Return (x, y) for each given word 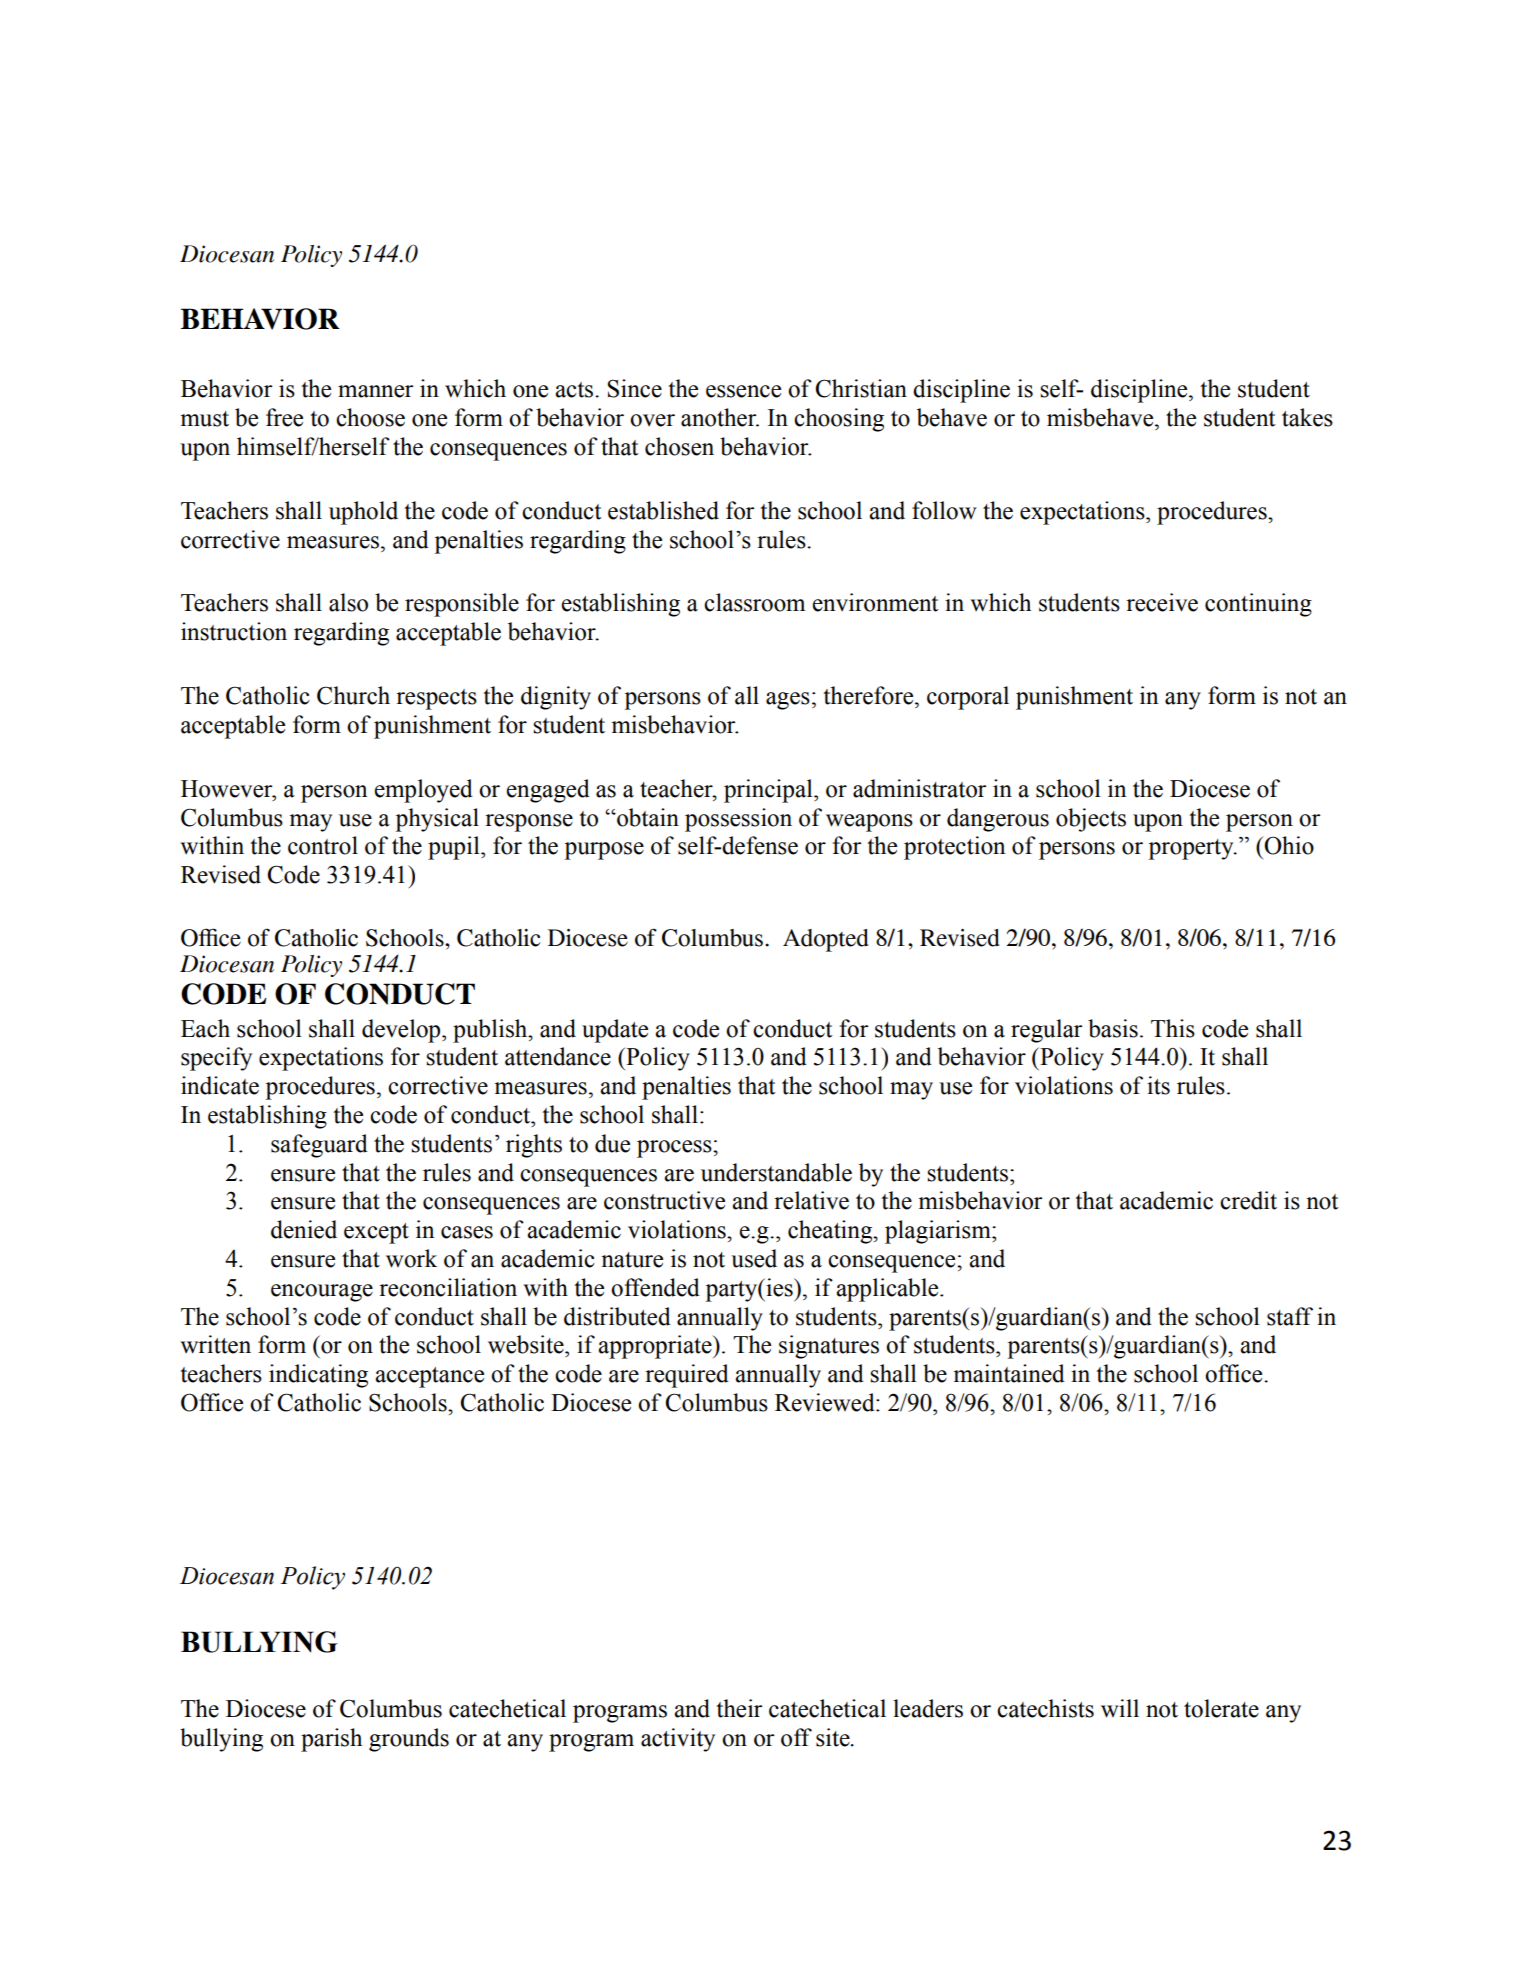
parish (331, 1740)
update (615, 1031)
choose (370, 417)
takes (1307, 417)
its (1158, 1085)
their (739, 1708)
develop (402, 1031)
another (720, 417)
